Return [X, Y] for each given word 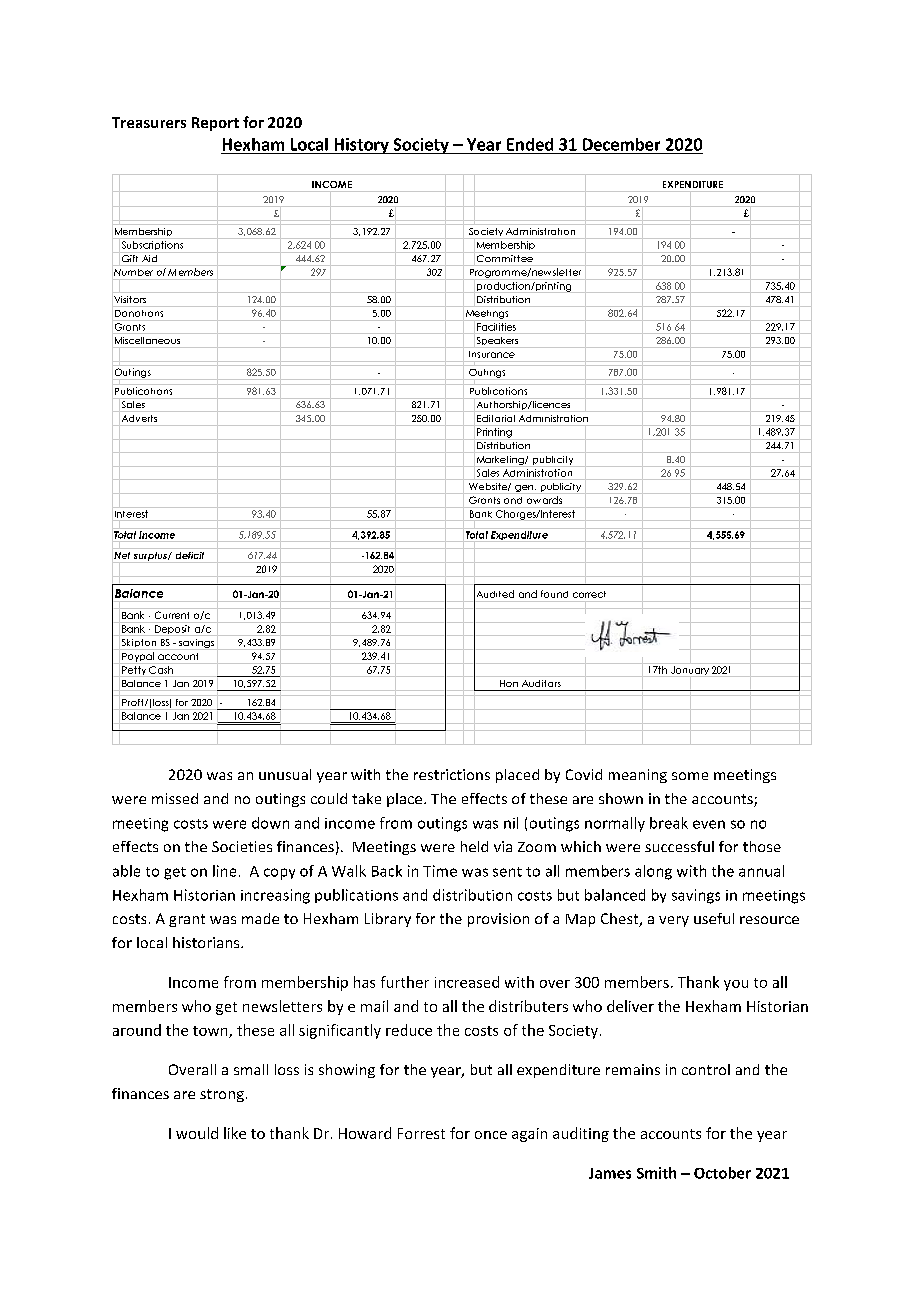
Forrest [421, 1133]
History [361, 146]
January [690, 670]
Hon [509, 683]
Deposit [172, 629]
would [197, 1133]
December [621, 144]
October [722, 1173]
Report [215, 124]
